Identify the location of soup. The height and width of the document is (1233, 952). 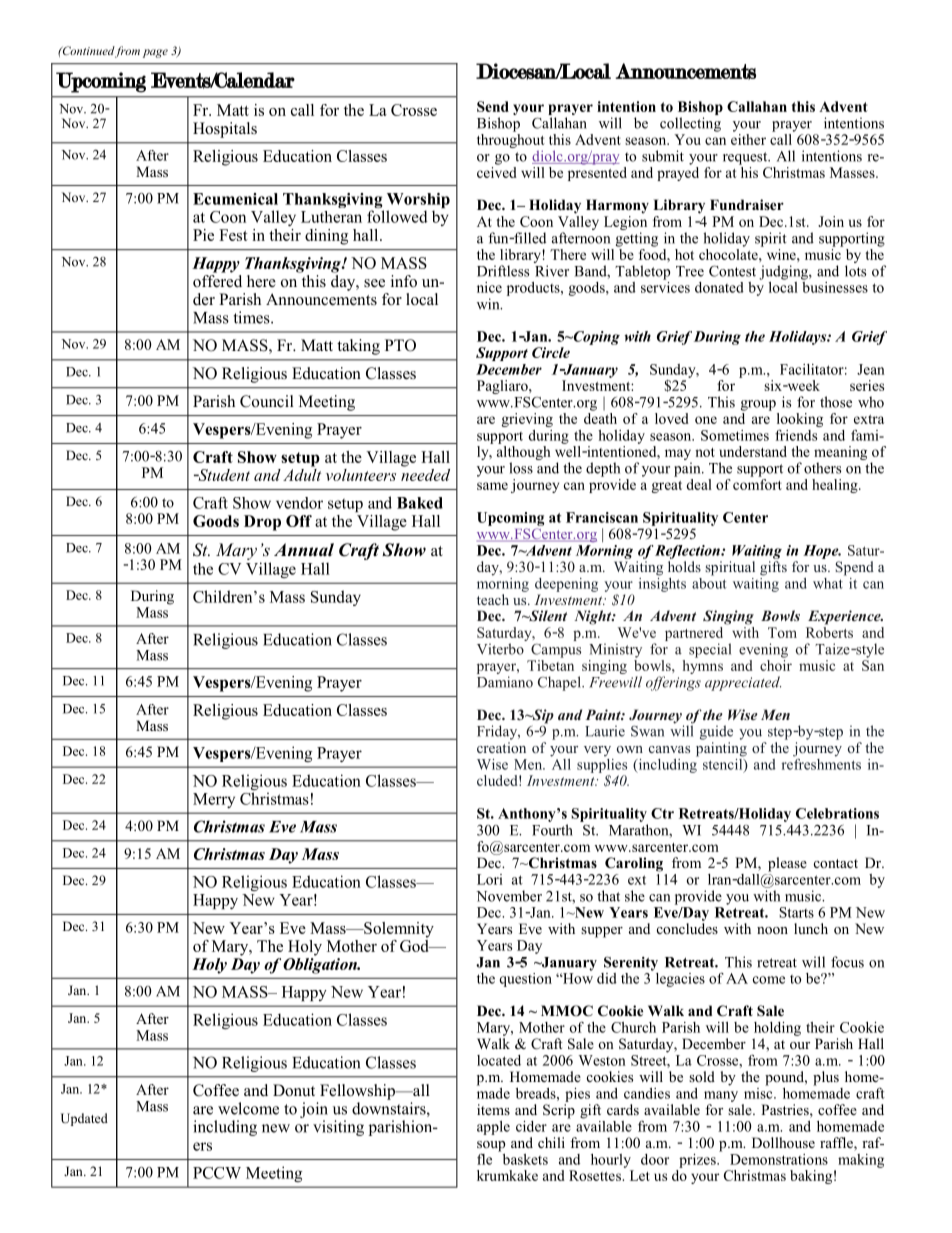
(491, 1147).
